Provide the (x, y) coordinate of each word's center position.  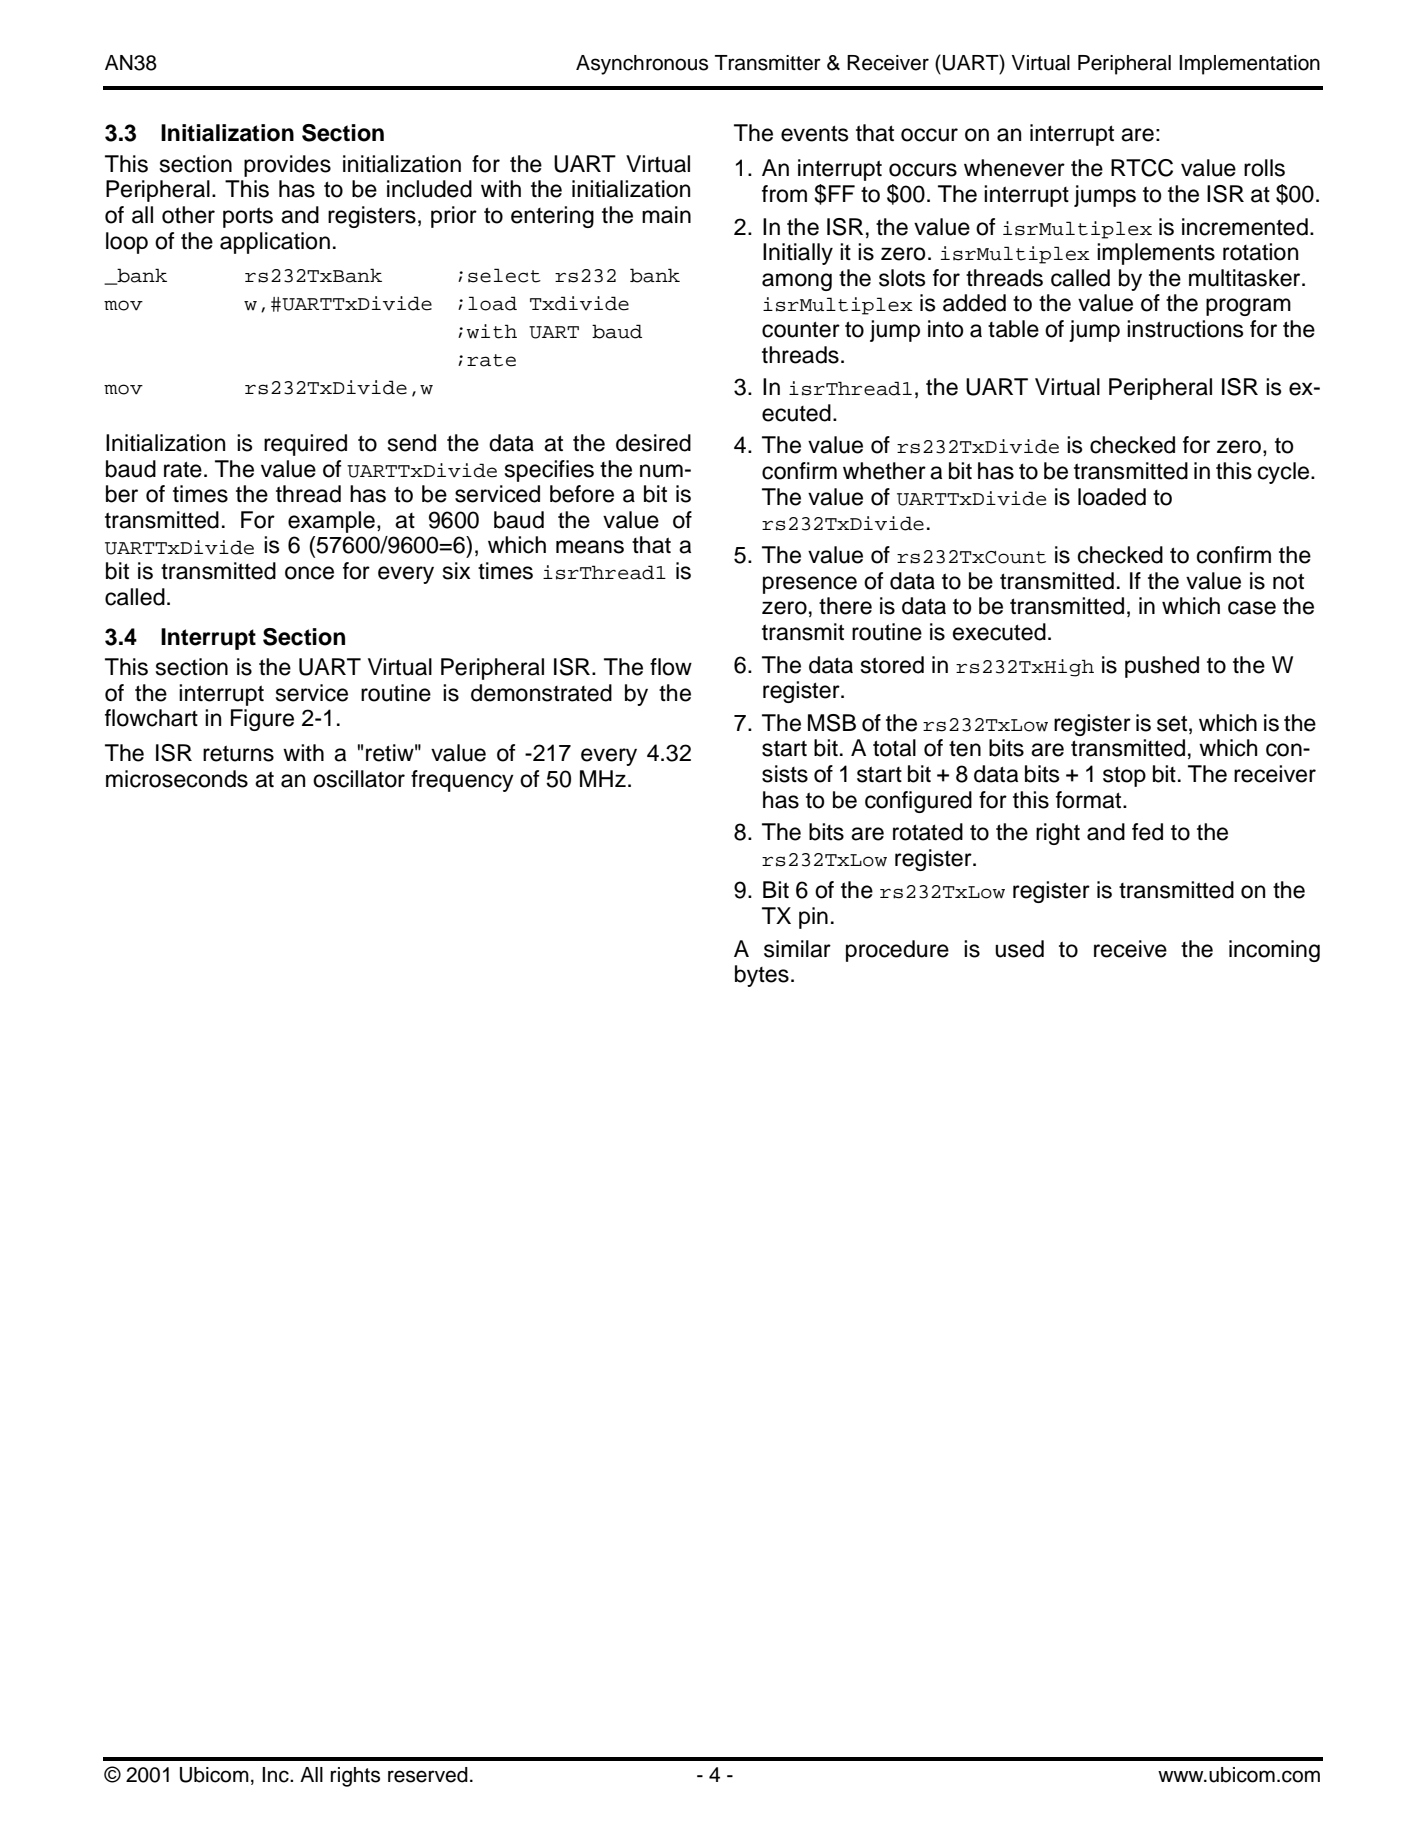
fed (1147, 832)
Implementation (1249, 65)
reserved (428, 1775)
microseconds (177, 779)
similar (797, 949)
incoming (1274, 951)
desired (653, 443)
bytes (762, 976)
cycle (1285, 473)
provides (287, 166)
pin (813, 918)
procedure (897, 951)
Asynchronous (642, 65)
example (331, 522)
